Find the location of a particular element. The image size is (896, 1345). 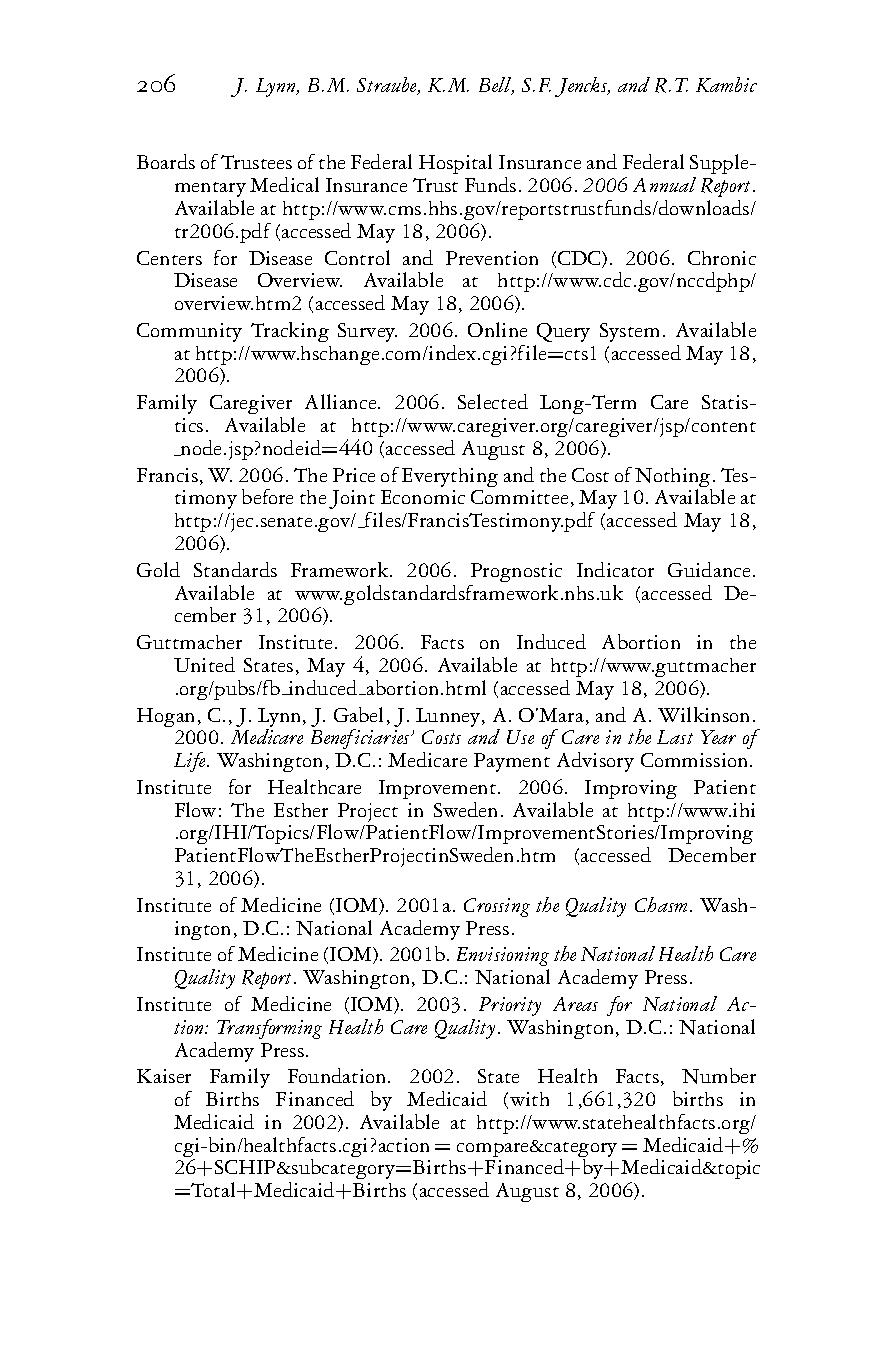

Payment is located at coordinates (512, 762).
